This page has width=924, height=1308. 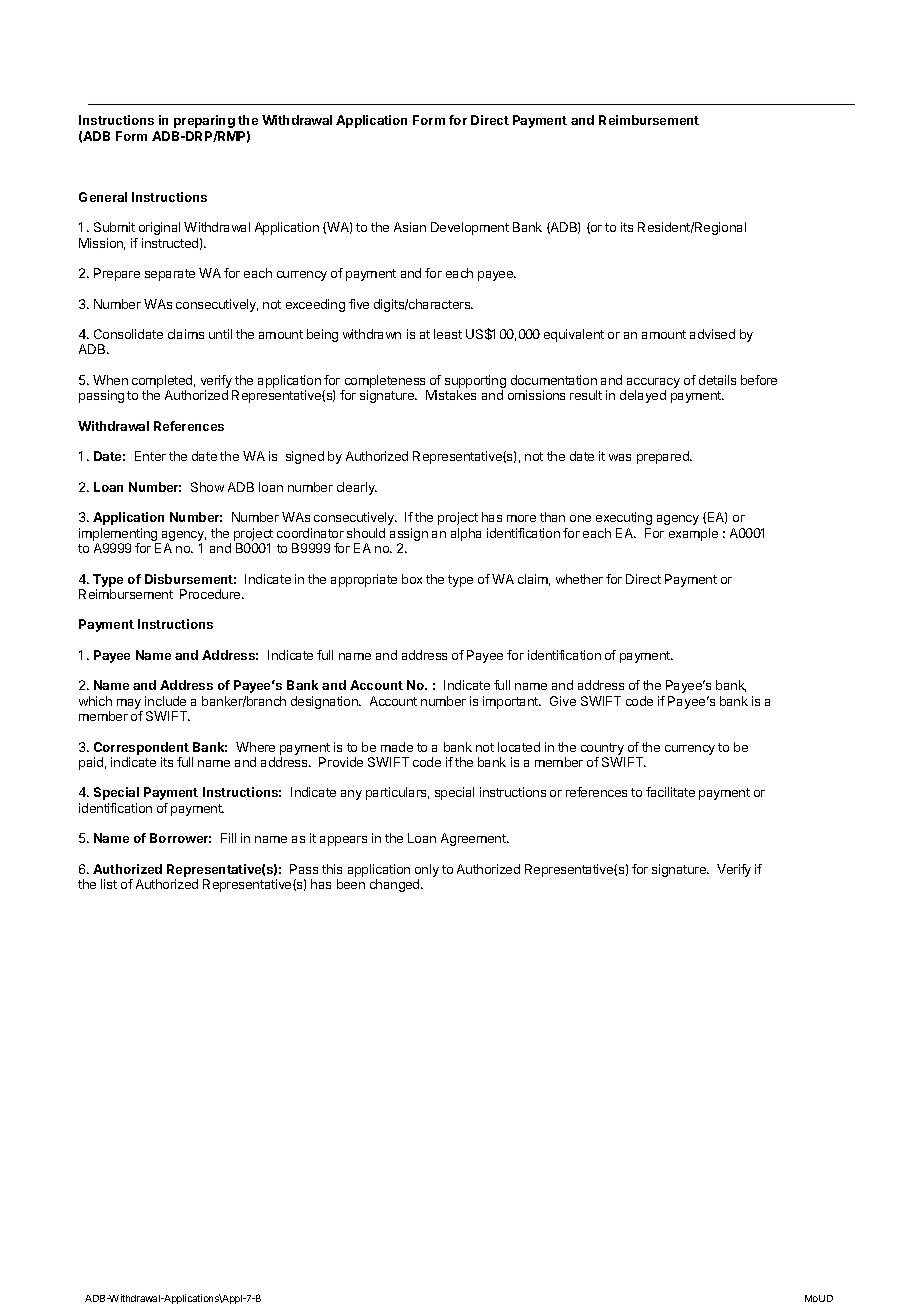 What do you see at coordinates (119, 536) in the page?
I see `implementing` at bounding box center [119, 536].
